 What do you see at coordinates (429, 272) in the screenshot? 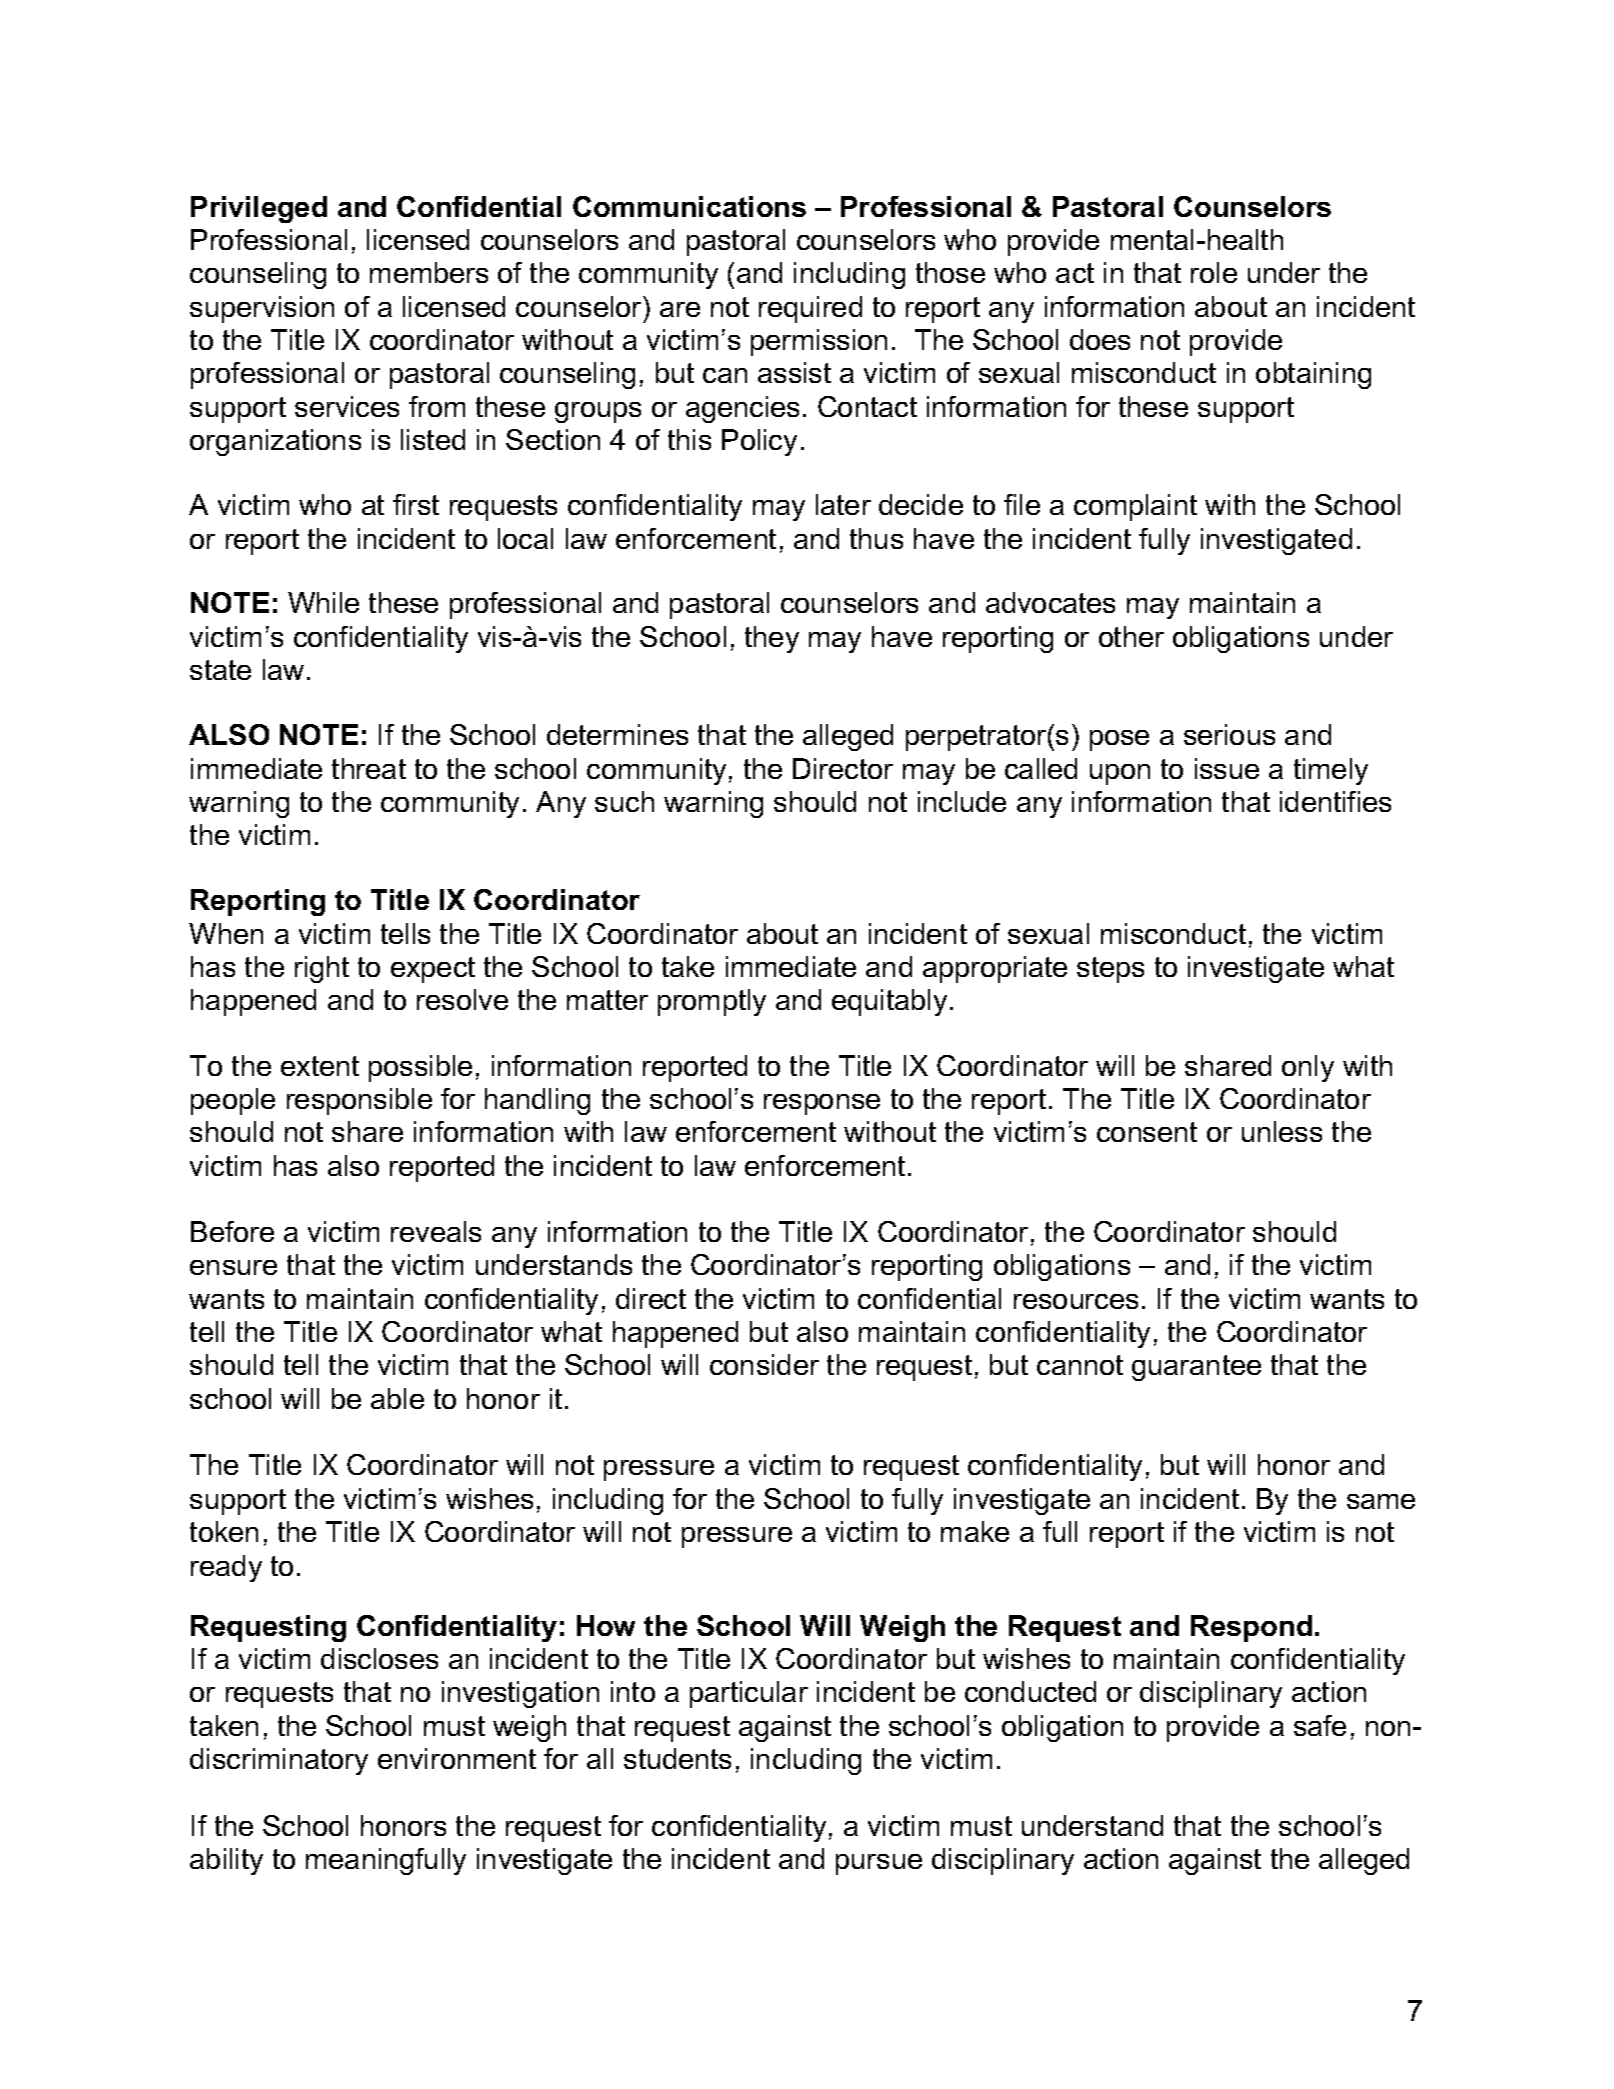
I see `members` at bounding box center [429, 272].
